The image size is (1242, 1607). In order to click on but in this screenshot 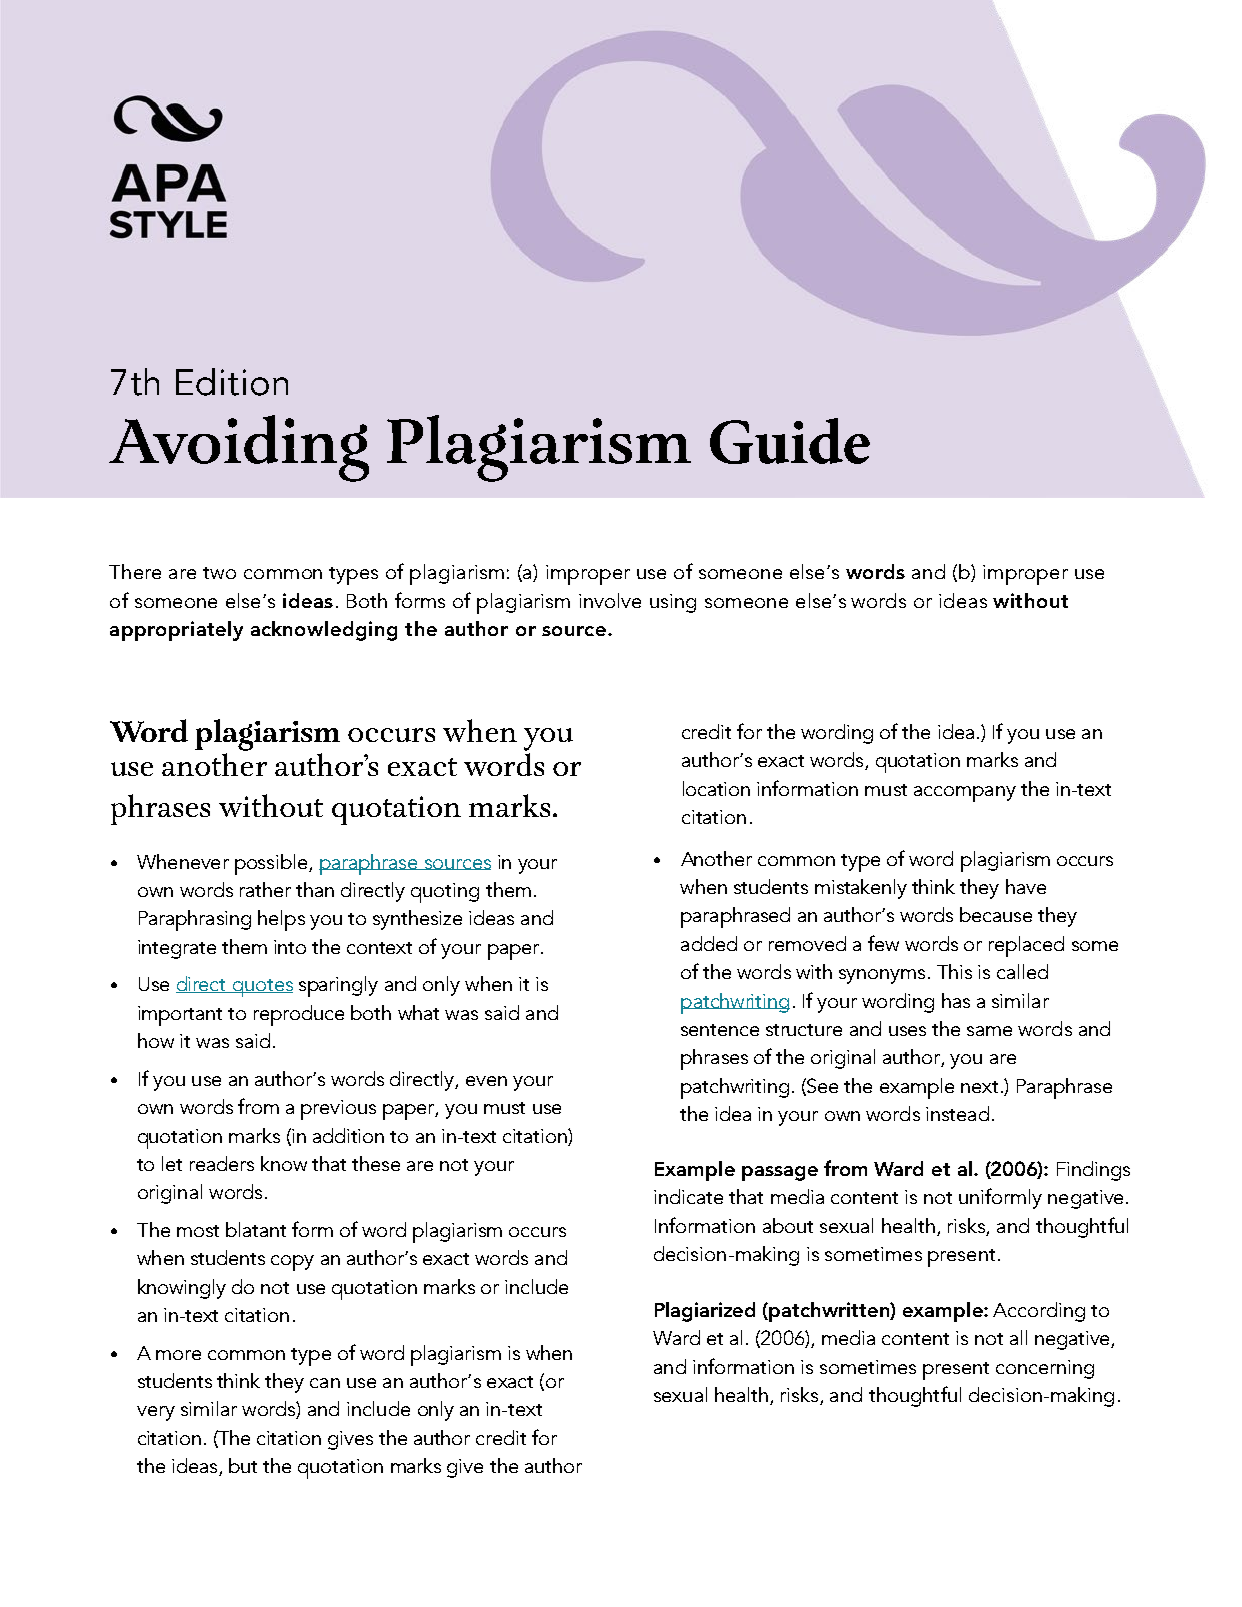, I will do `click(243, 1465)`.
